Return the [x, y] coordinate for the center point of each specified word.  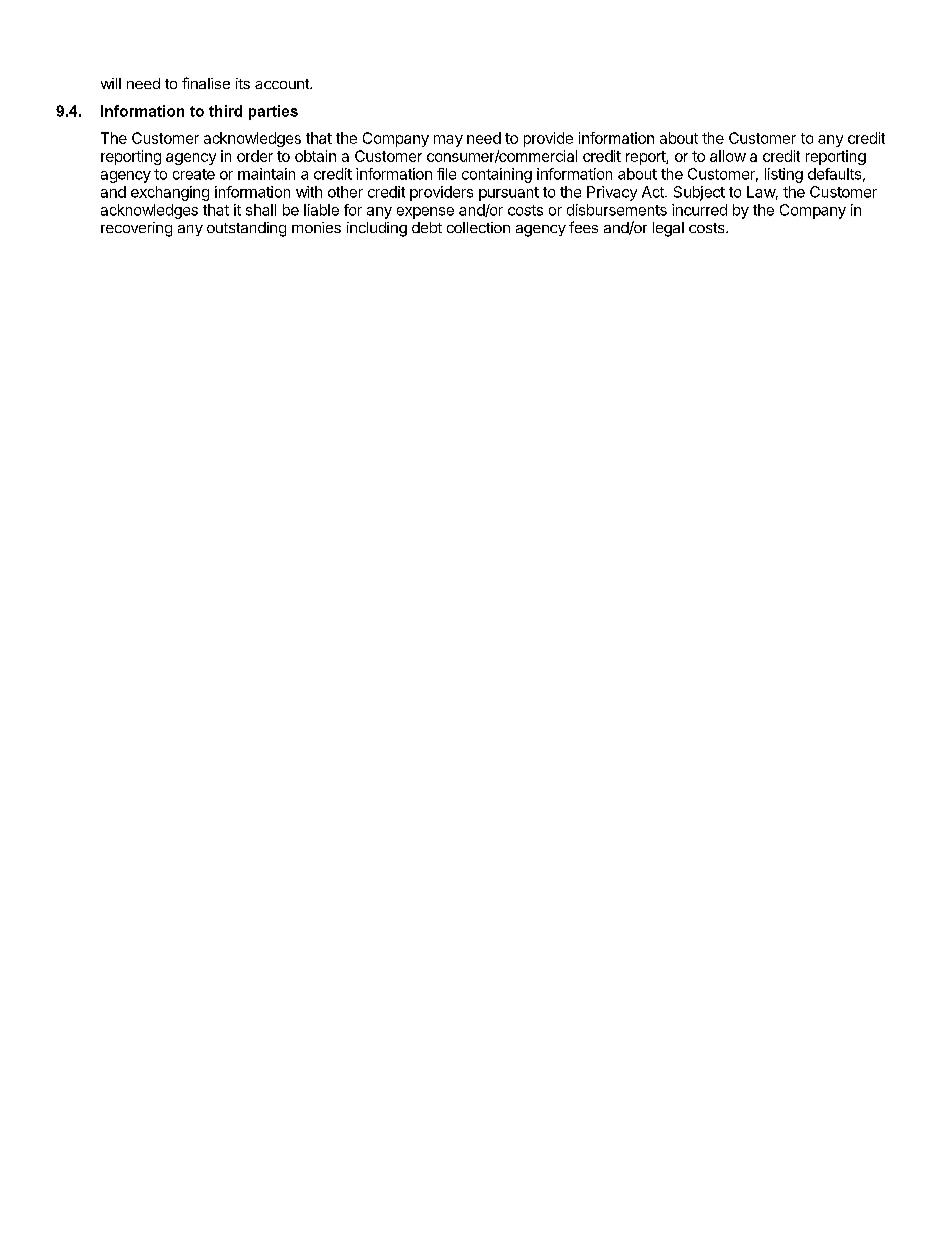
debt [427, 227]
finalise [206, 83]
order [255, 156]
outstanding [246, 229]
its [243, 83]
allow [728, 156]
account [283, 84]
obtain [315, 156]
